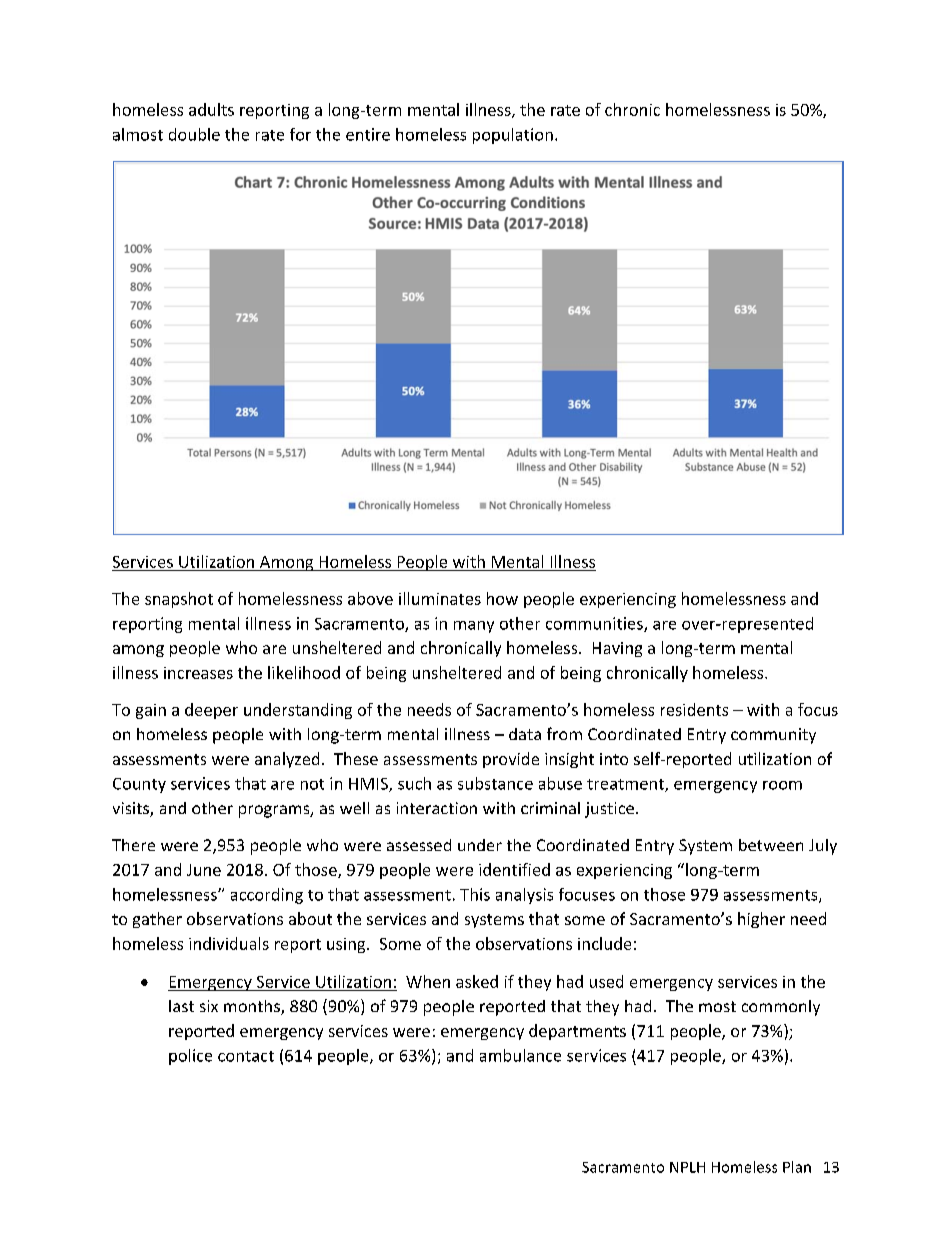 This screenshot has height=1233, width=952. What do you see at coordinates (797, 1167) in the screenshot?
I see `Plan` at bounding box center [797, 1167].
